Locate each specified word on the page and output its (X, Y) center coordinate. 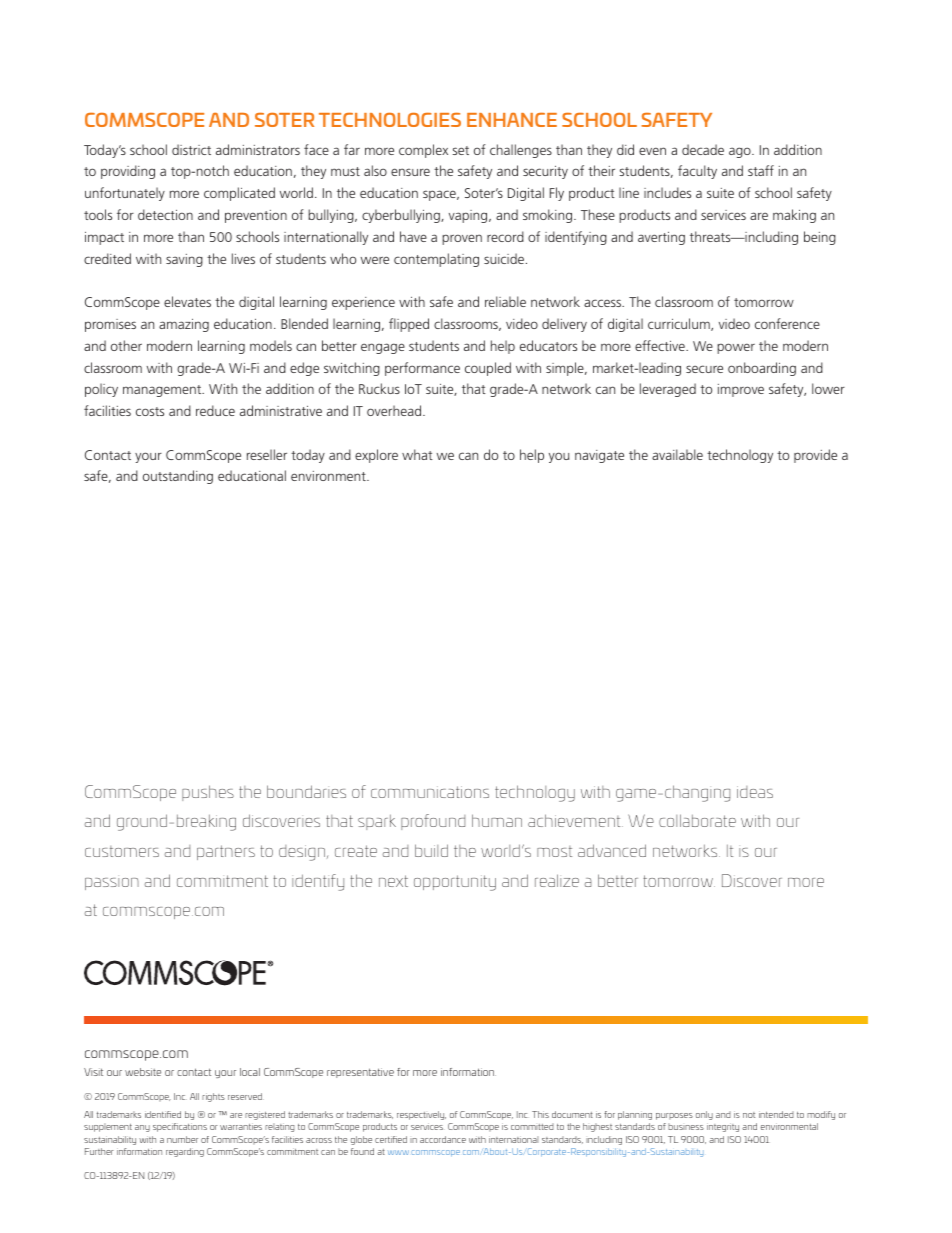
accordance (443, 1139)
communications (430, 792)
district (191, 149)
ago (741, 152)
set (461, 150)
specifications (180, 1127)
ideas (755, 792)
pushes (208, 793)
